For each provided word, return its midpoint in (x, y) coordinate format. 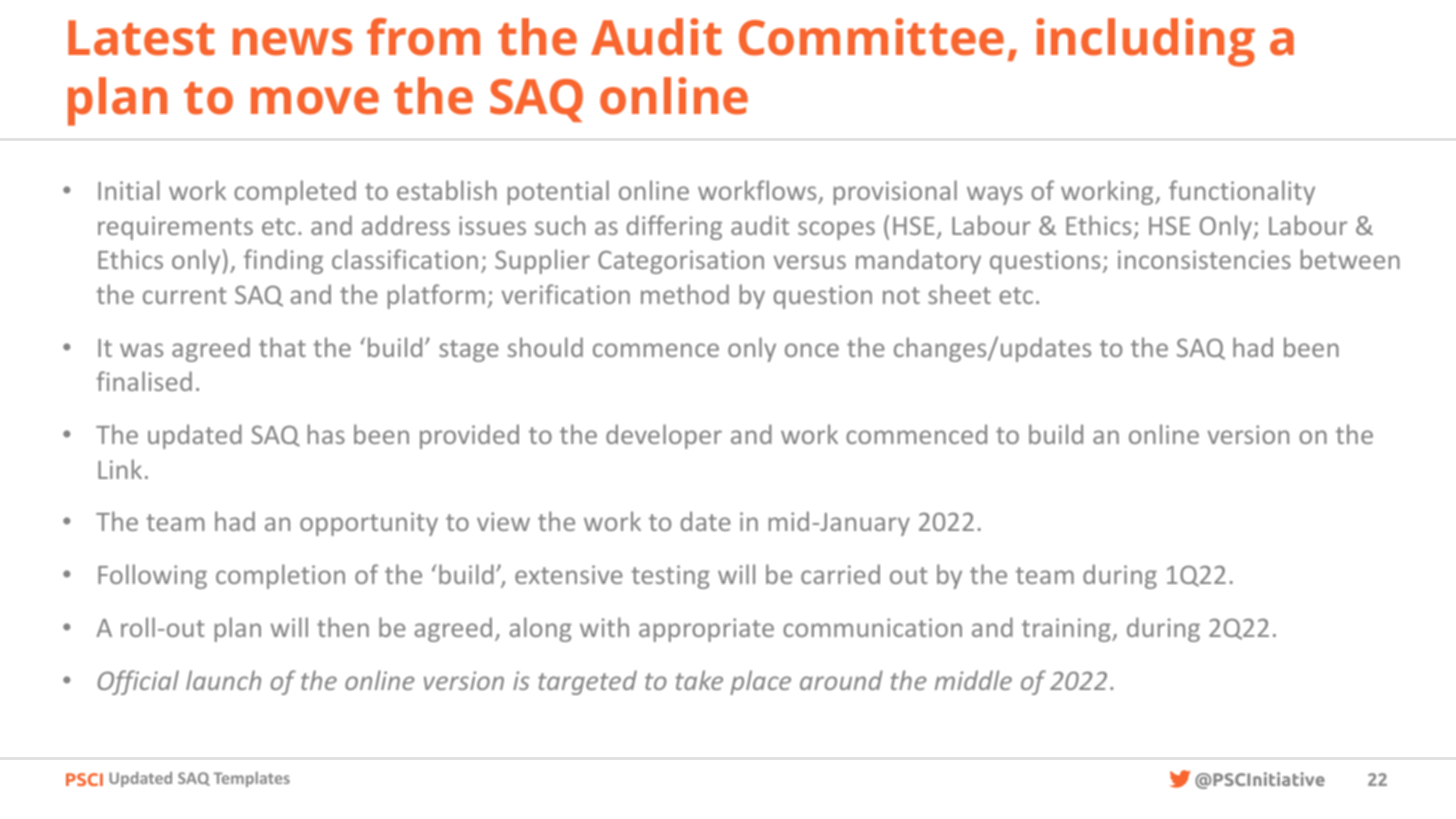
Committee (871, 37)
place (760, 682)
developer (664, 436)
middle (973, 680)
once (812, 350)
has (326, 434)
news (292, 42)
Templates (252, 779)
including (1145, 42)
